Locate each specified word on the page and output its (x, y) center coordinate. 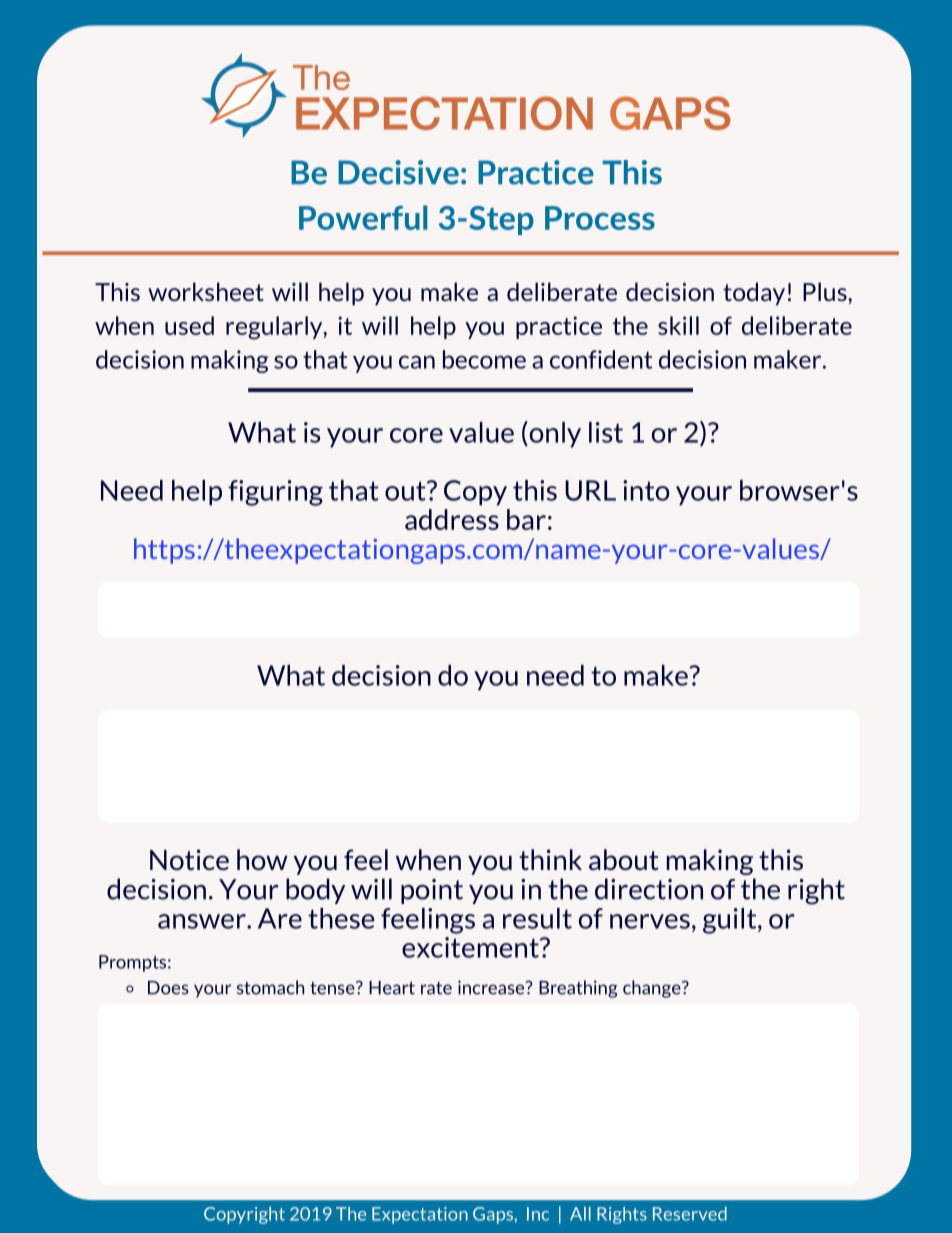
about (624, 859)
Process (600, 218)
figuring (275, 493)
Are (280, 918)
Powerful (363, 217)
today (754, 294)
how (262, 859)
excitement (471, 947)
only (554, 435)
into (646, 490)
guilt (731, 921)
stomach (270, 987)
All (580, 1214)
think (550, 859)
